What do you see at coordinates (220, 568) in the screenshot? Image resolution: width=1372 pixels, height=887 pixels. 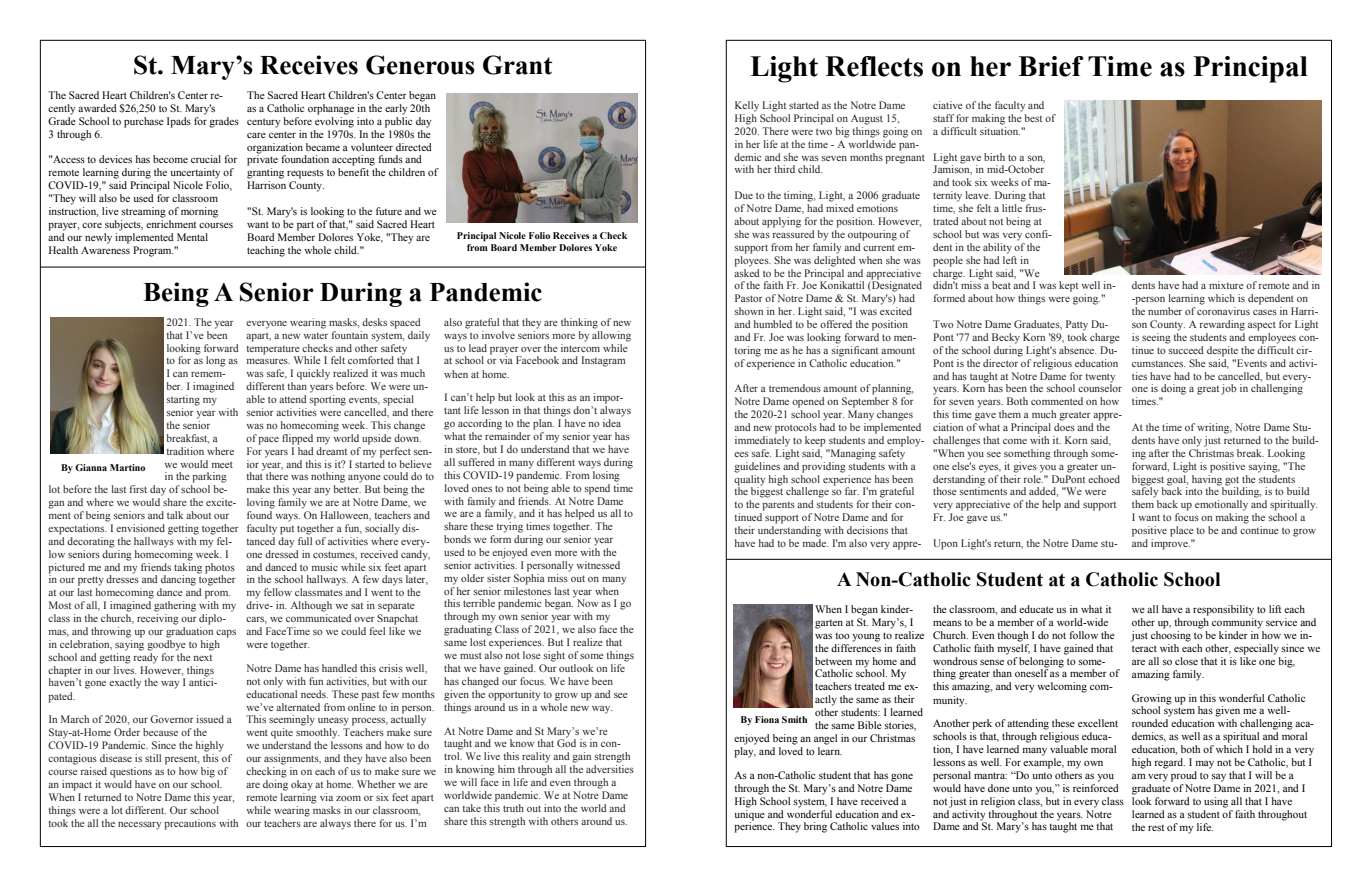 I see `photos` at bounding box center [220, 568].
